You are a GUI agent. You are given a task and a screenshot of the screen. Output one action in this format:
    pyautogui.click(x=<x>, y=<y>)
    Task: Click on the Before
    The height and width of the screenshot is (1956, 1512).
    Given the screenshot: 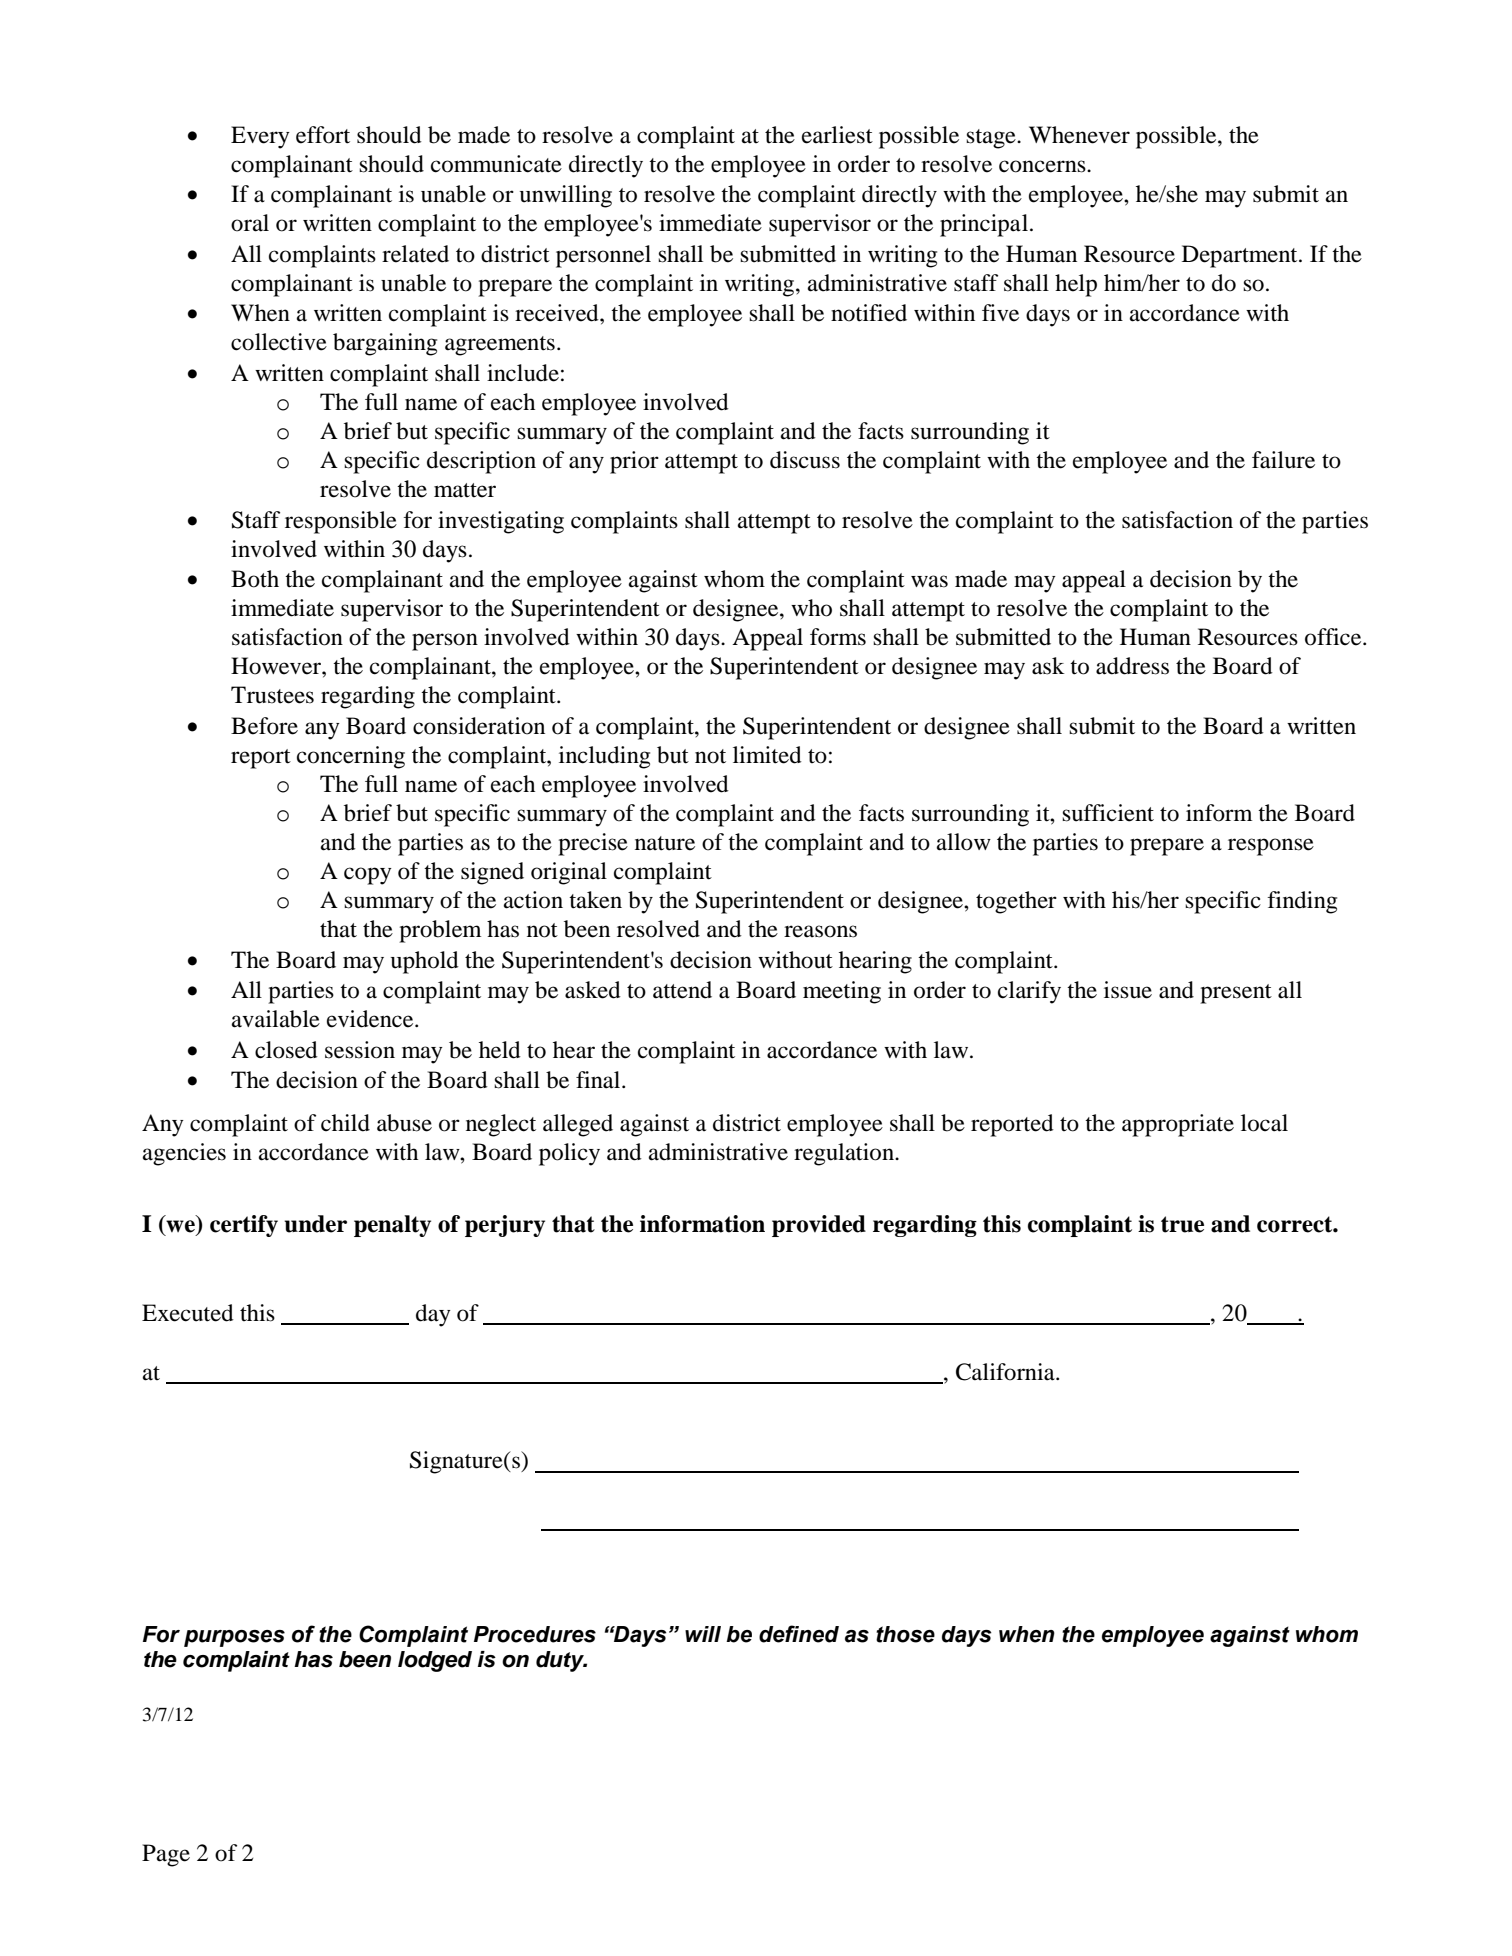 What is the action you would take?
    pyautogui.click(x=264, y=726)
